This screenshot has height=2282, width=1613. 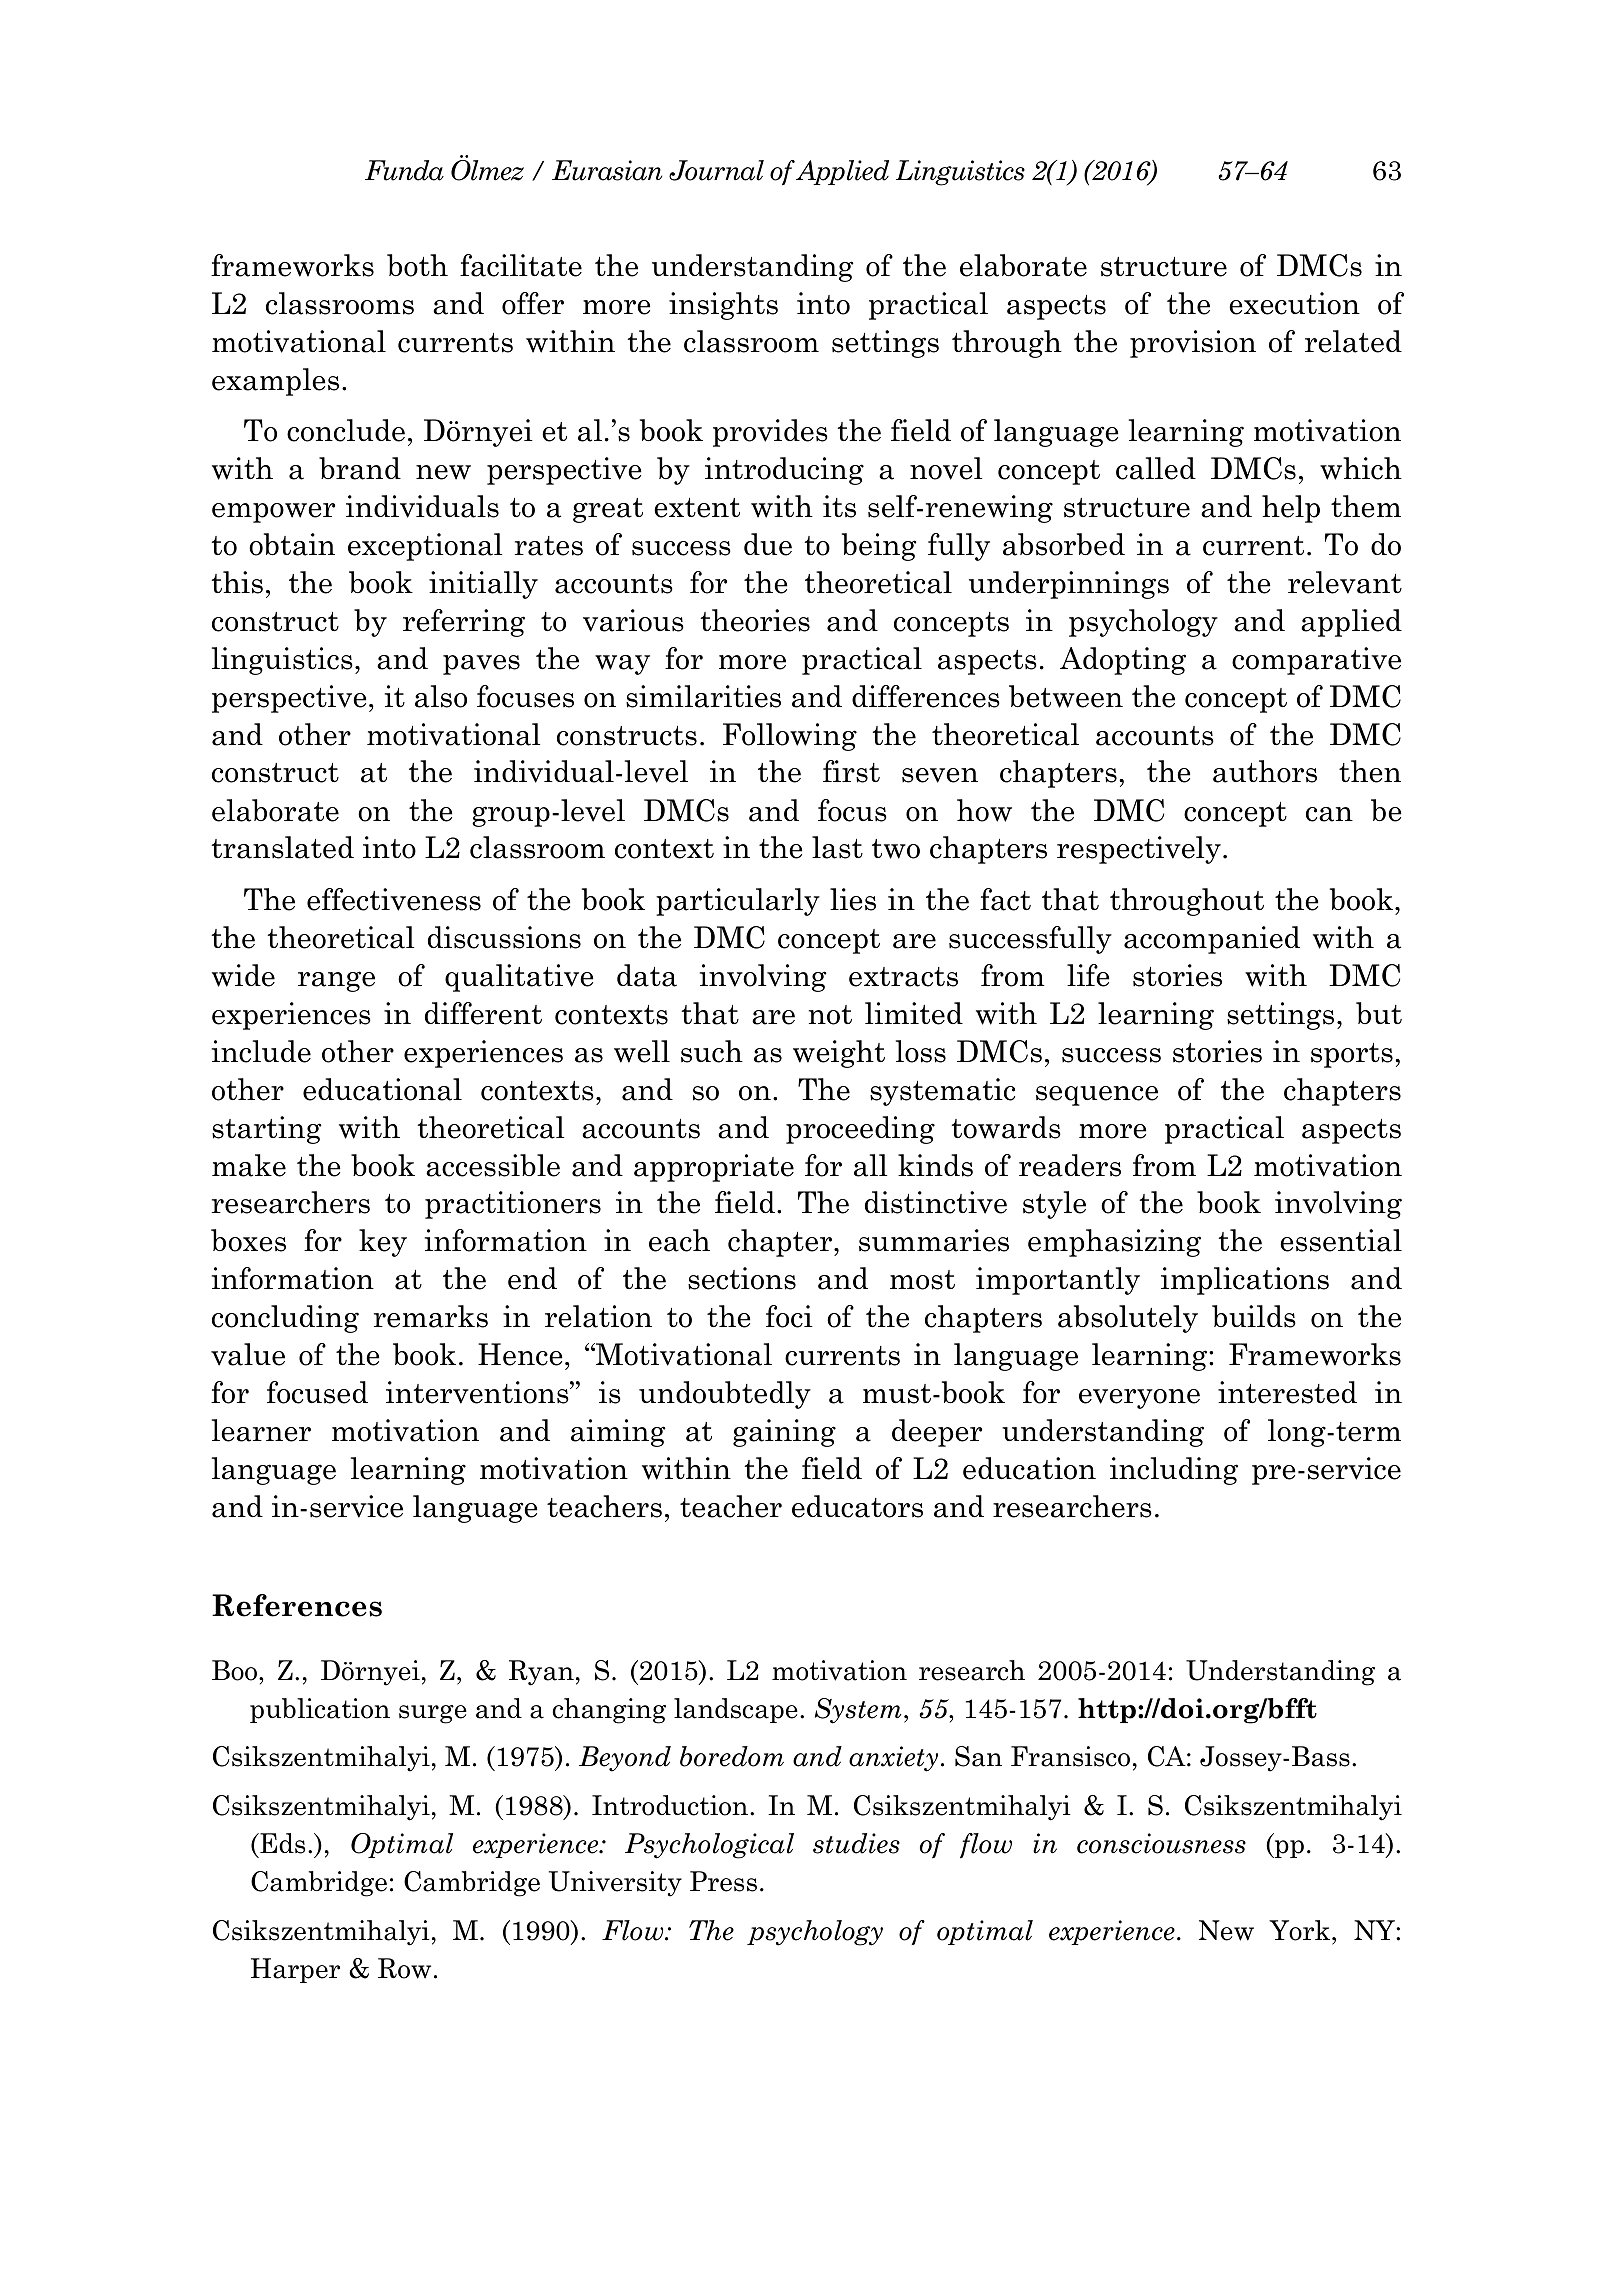 I want to click on both, so click(x=417, y=265).
